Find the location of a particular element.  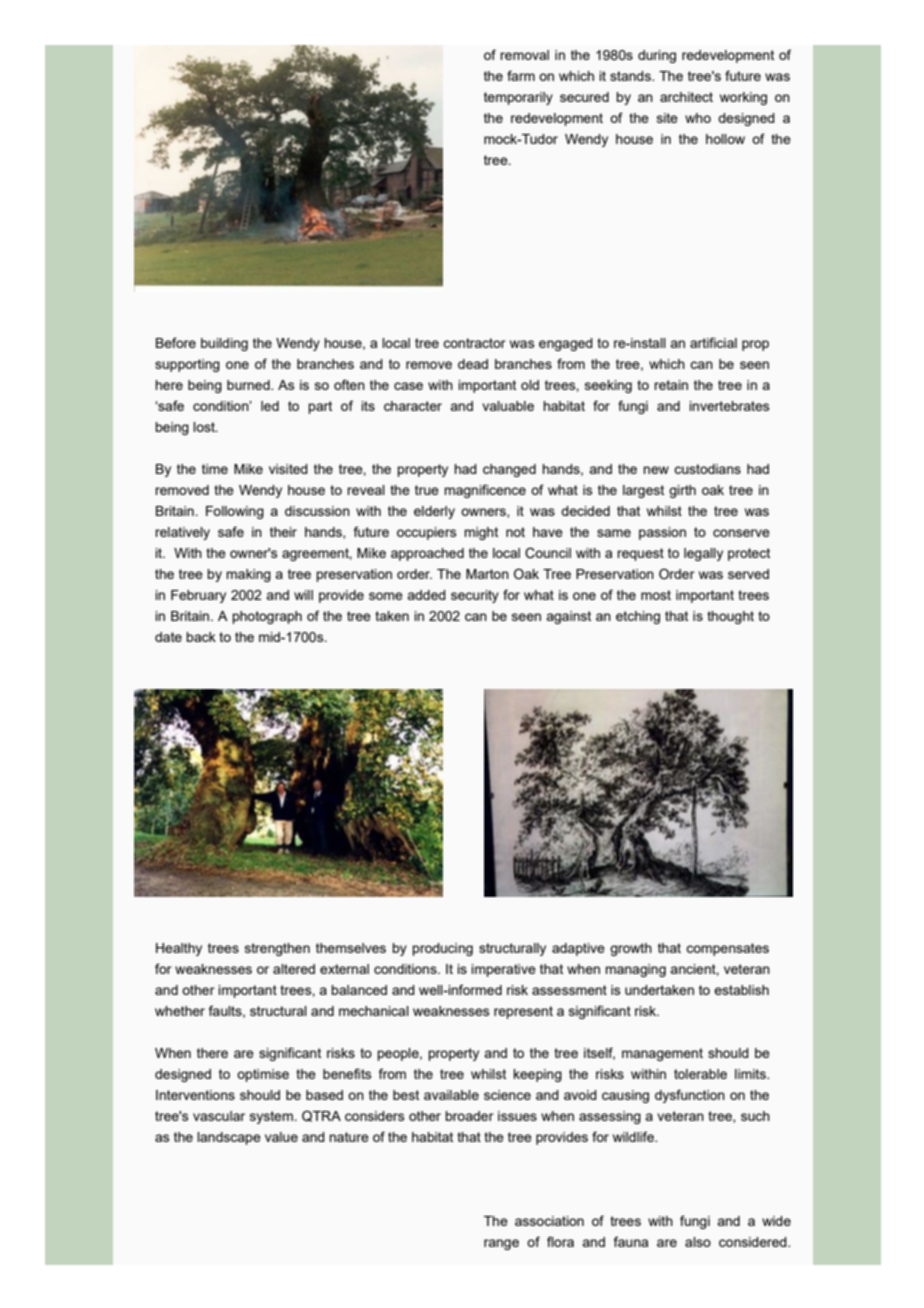

dead is located at coordinates (473, 364).
